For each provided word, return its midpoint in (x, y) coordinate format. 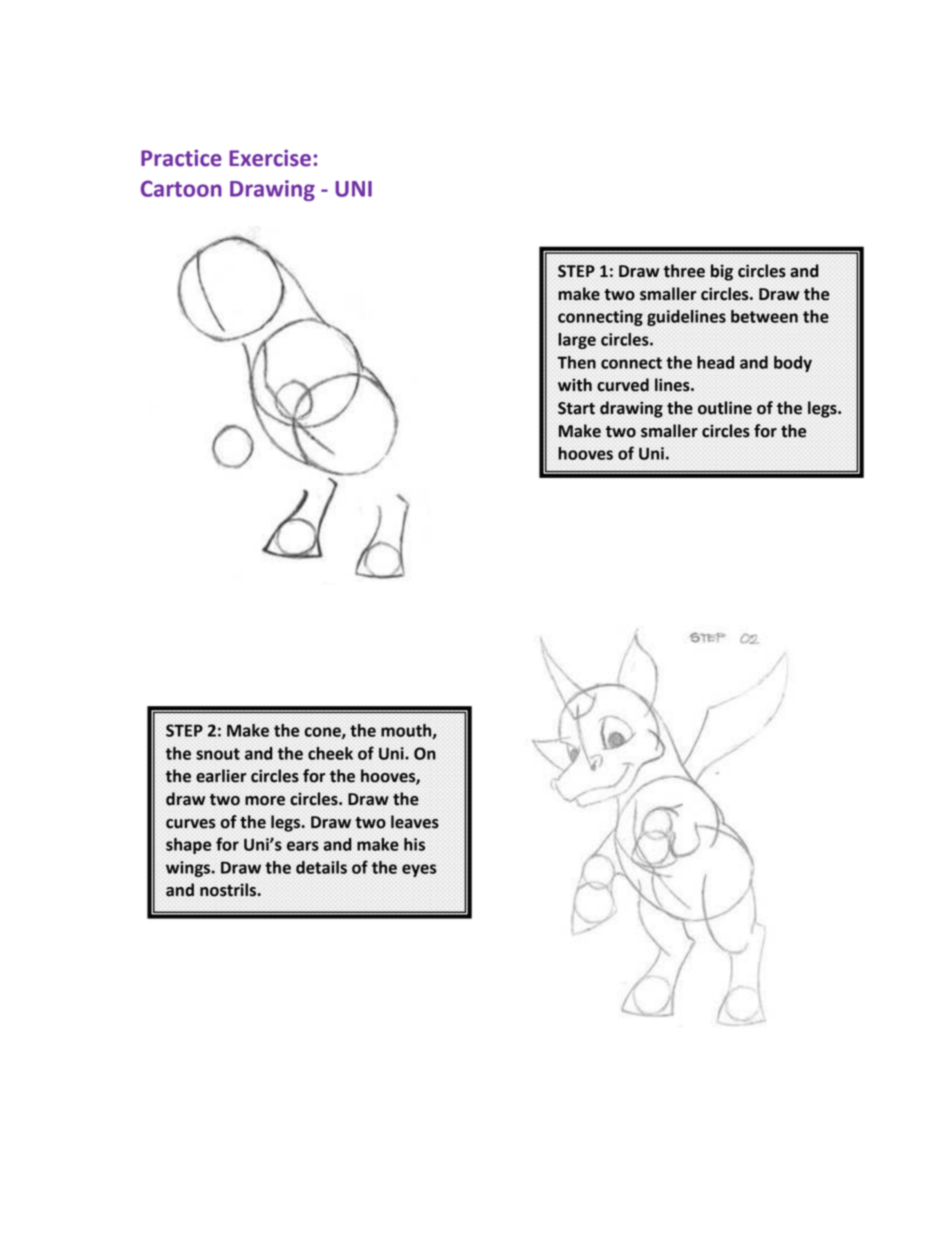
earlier (221, 776)
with (575, 385)
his (414, 844)
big (722, 272)
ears (303, 846)
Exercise (270, 158)
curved (623, 385)
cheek (330, 753)
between (764, 316)
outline (725, 408)
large (577, 341)
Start (576, 408)
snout (218, 754)
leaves (415, 822)
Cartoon (181, 188)
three (684, 271)
